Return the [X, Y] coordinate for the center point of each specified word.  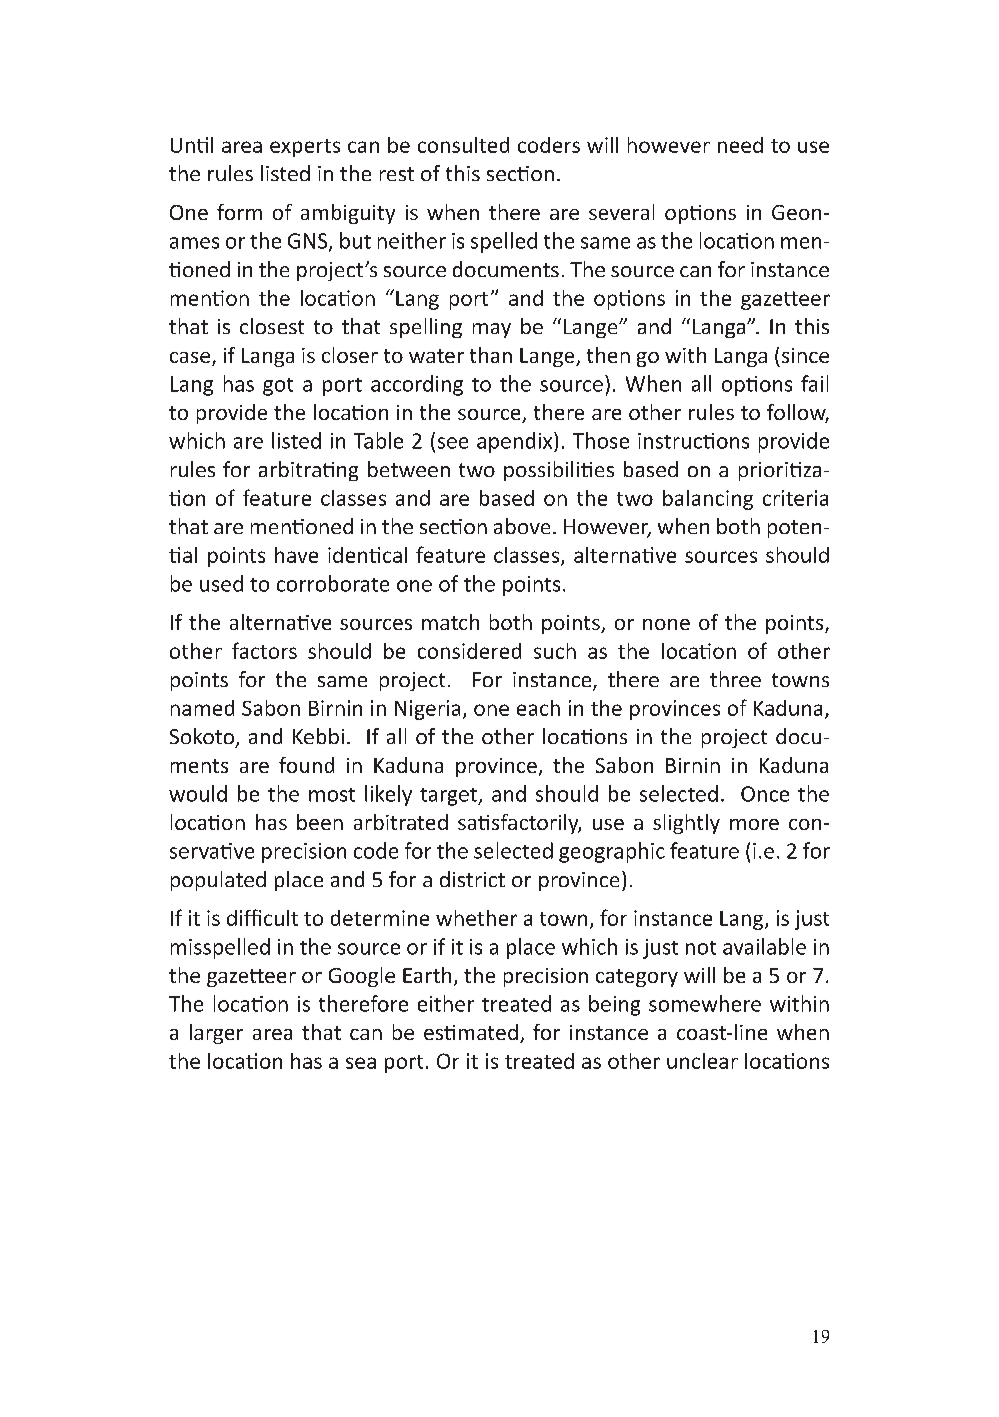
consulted [463, 145]
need [740, 145]
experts [305, 148]
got [278, 387]
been [320, 822]
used [221, 583]
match [450, 622]
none [666, 624]
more [754, 824]
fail [814, 383]
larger [216, 1034]
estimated [471, 1032]
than [491, 355]
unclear [702, 1061]
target [449, 797]
